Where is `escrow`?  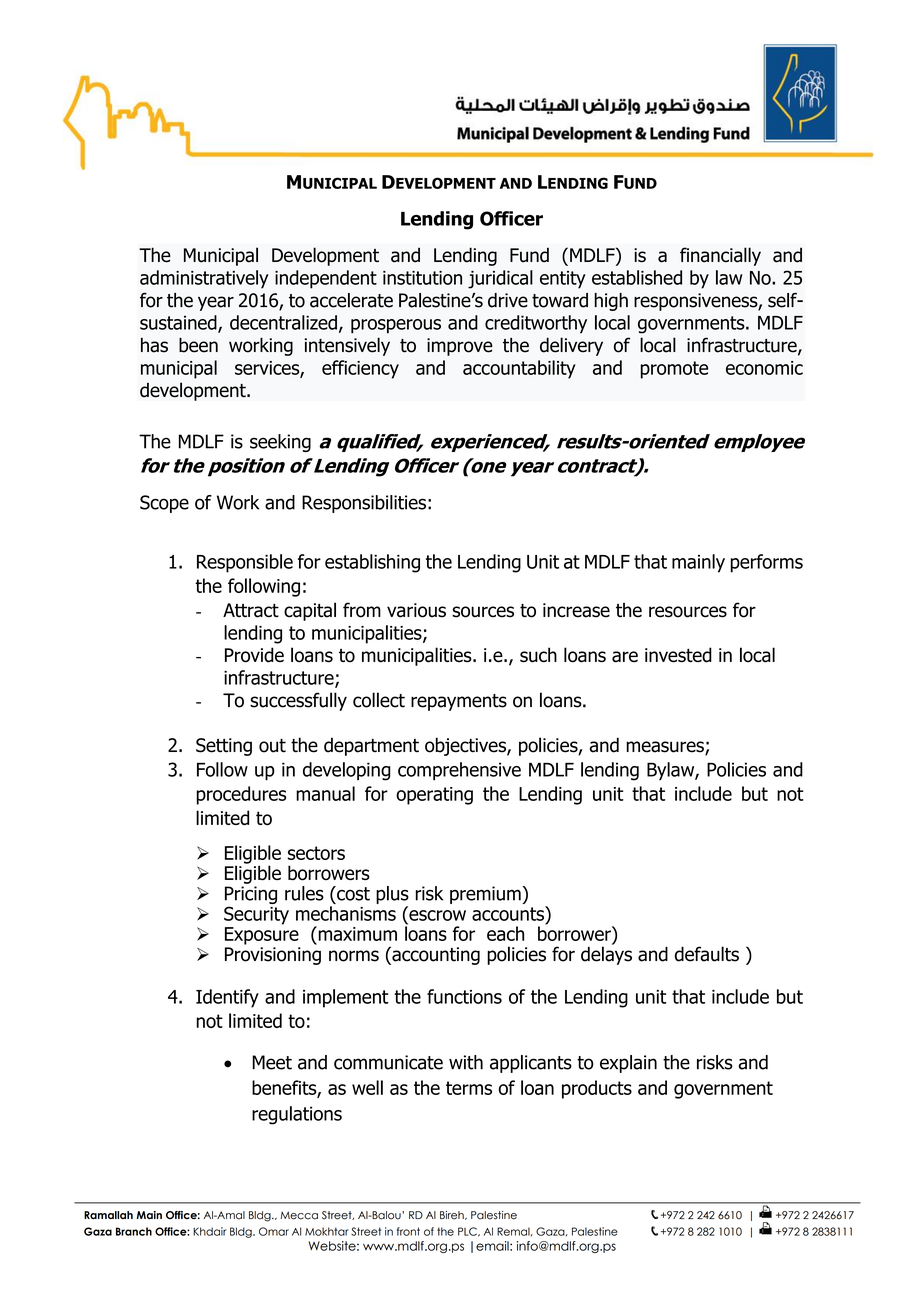
escrow is located at coordinates (437, 915).
